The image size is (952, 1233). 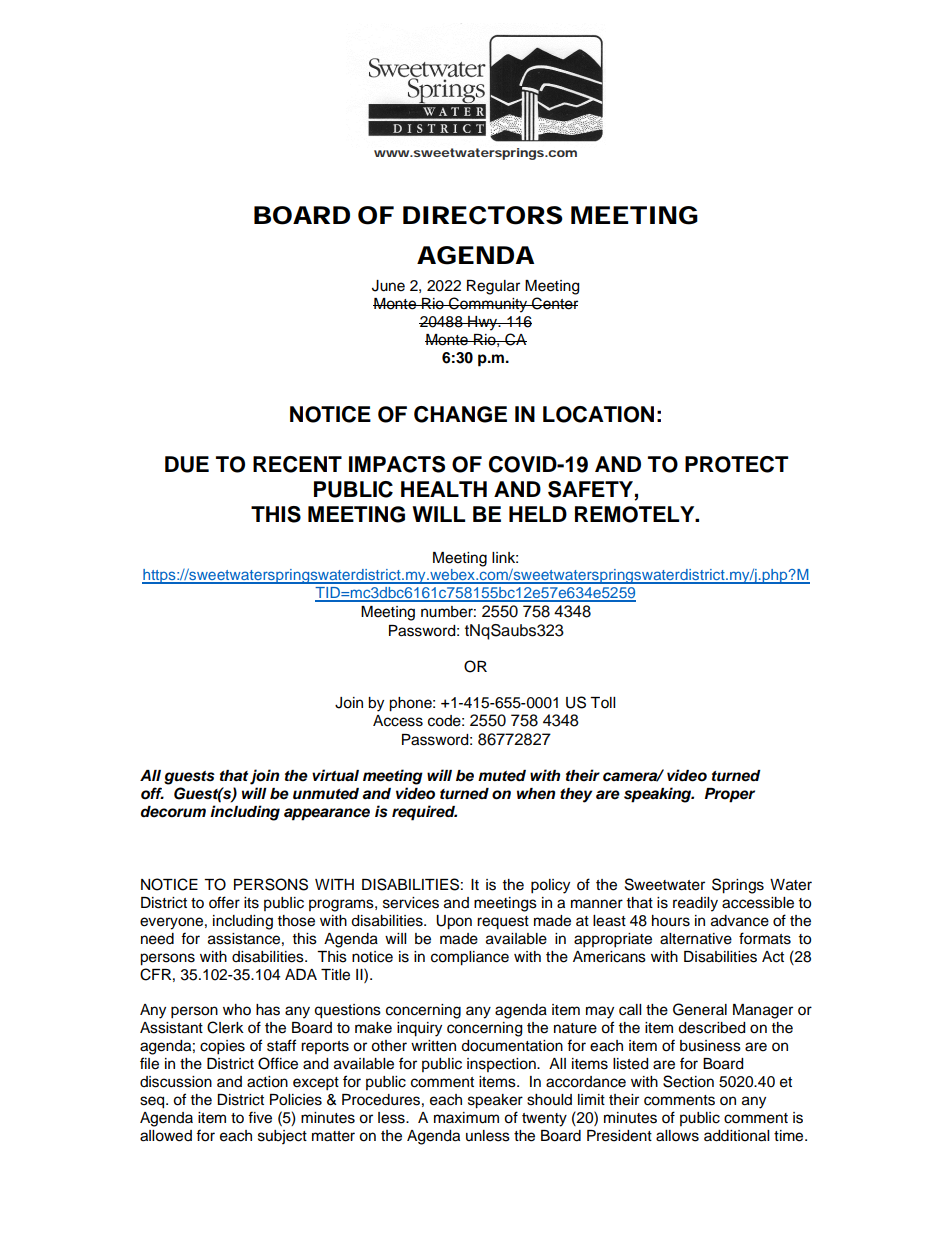 I want to click on DIRECTORS, so click(x=483, y=215).
